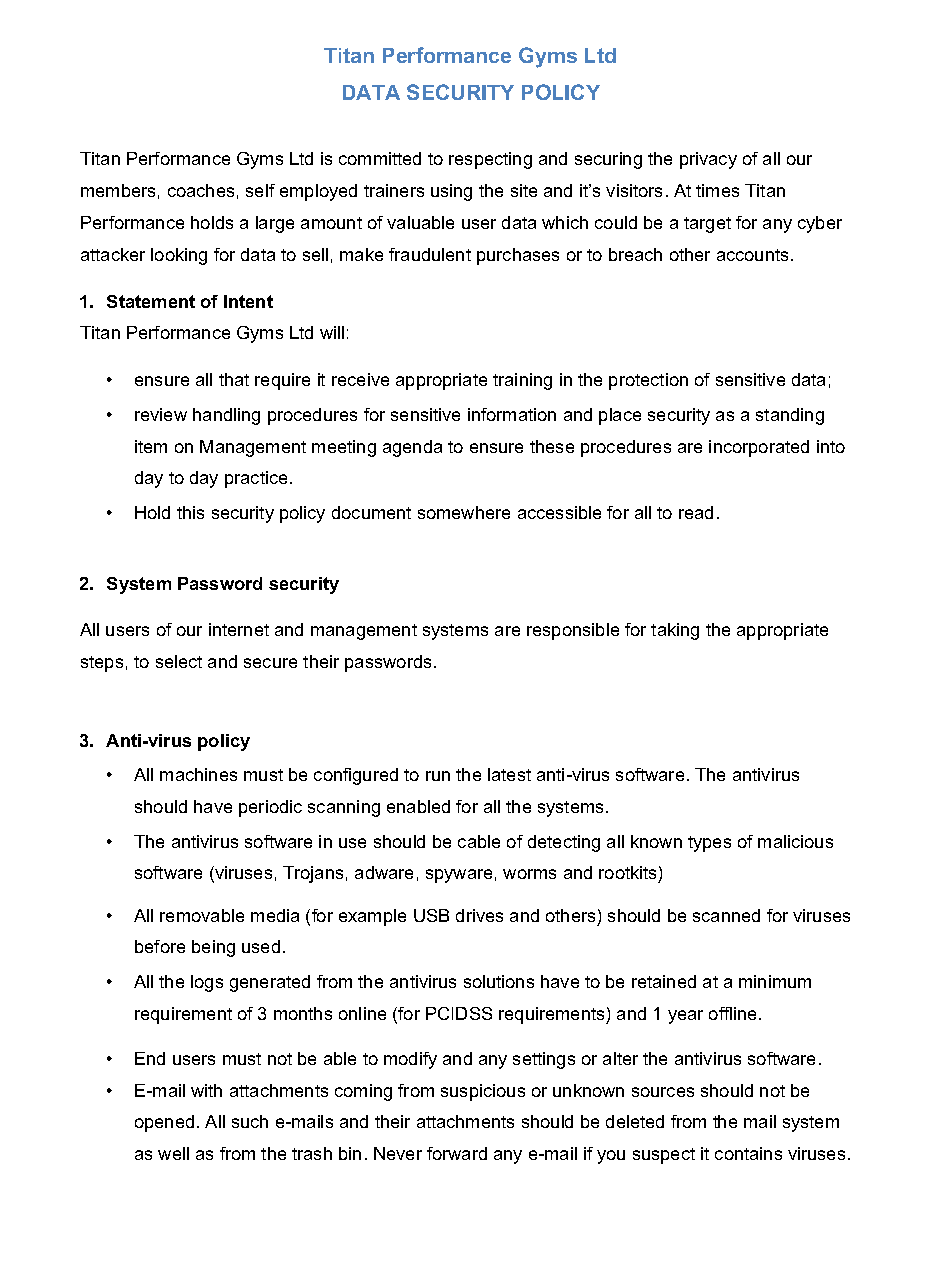 The height and width of the screenshot is (1288, 936). Describe the element at coordinates (190, 512) in the screenshot. I see `this` at that location.
